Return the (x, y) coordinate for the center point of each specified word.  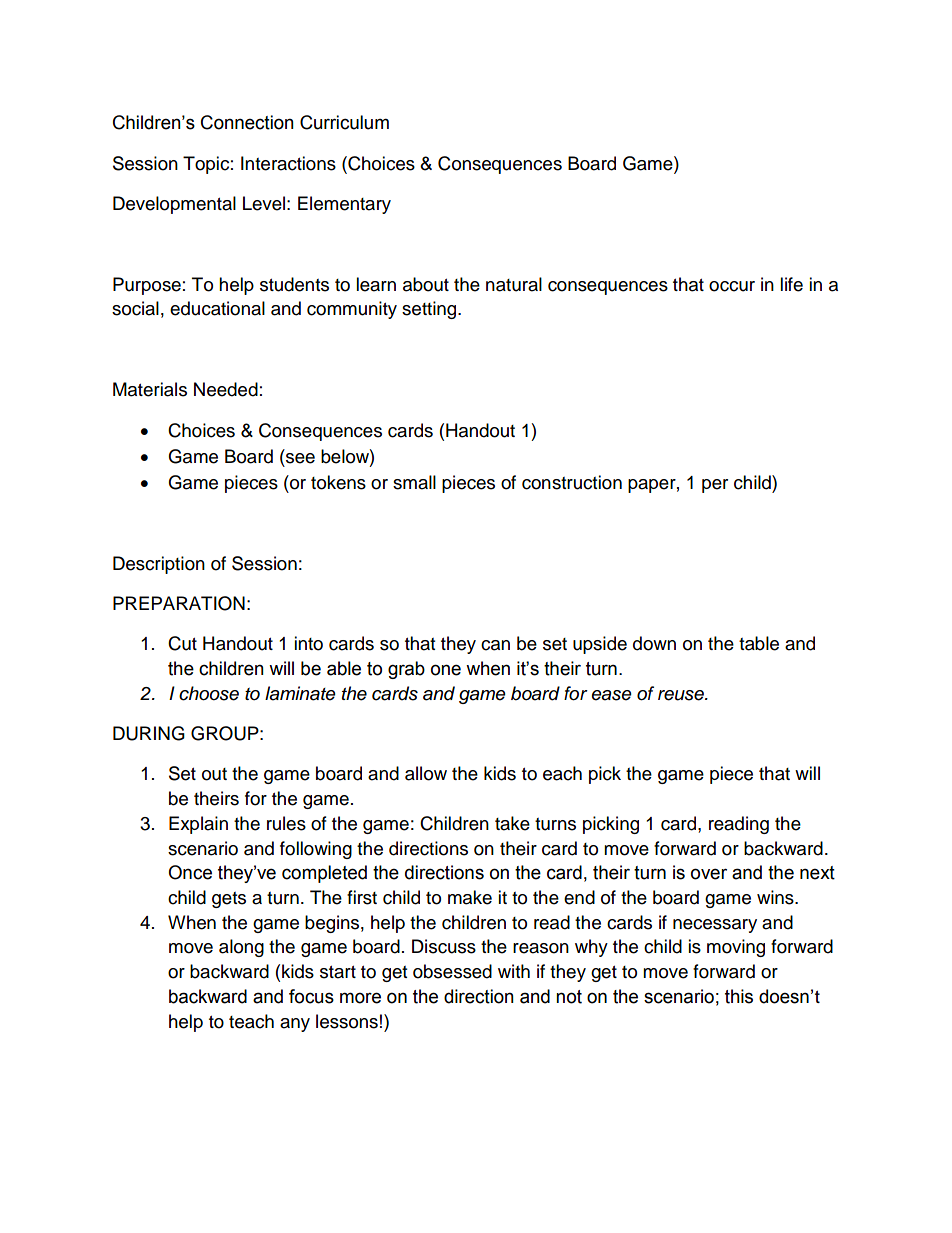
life (791, 284)
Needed (226, 389)
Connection (247, 122)
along (241, 948)
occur (732, 286)
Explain (198, 825)
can (495, 645)
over (709, 874)
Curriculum (344, 122)
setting (430, 310)
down (654, 643)
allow (426, 773)
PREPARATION (179, 603)
